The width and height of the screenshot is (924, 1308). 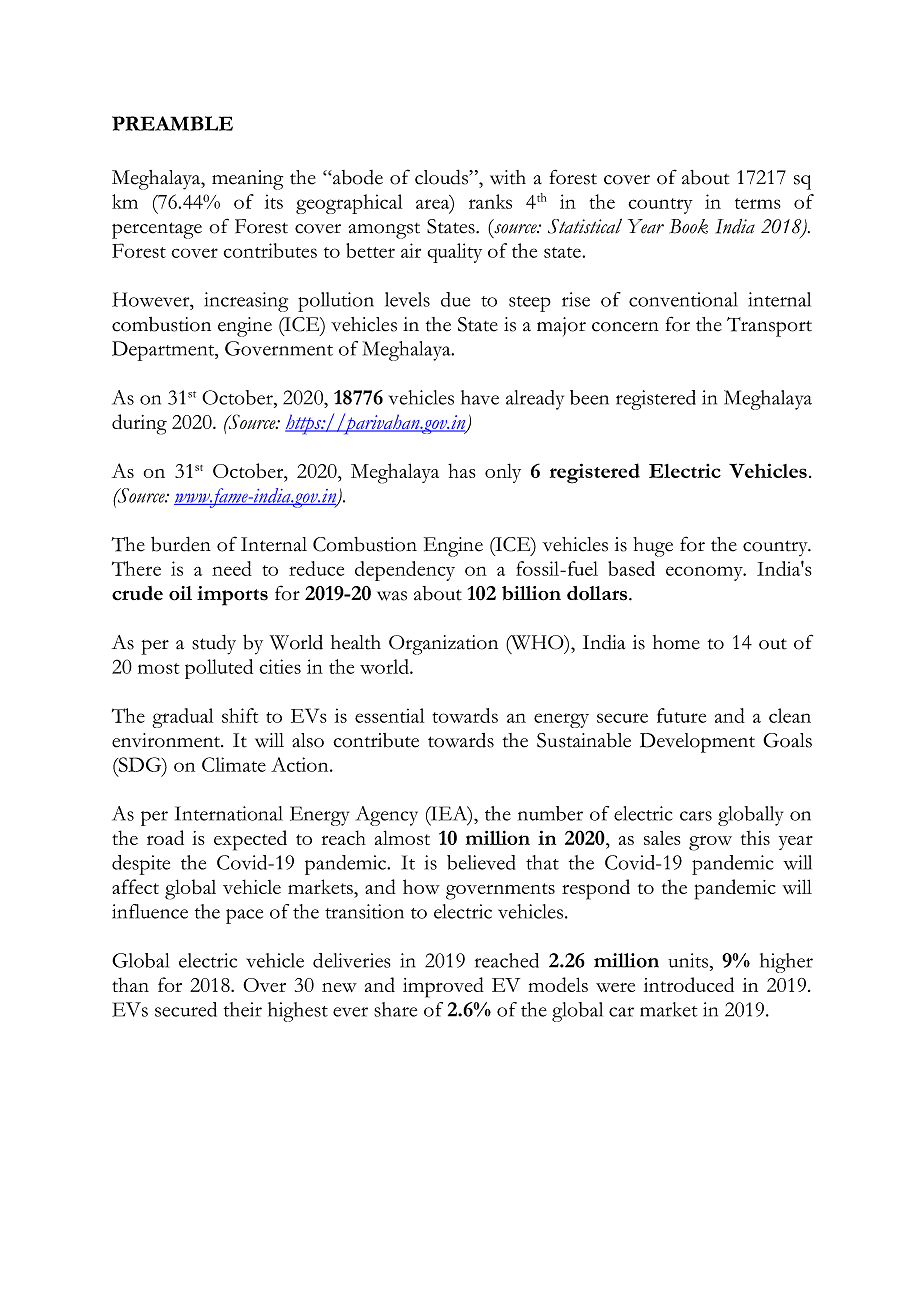 I want to click on future, so click(x=681, y=715).
